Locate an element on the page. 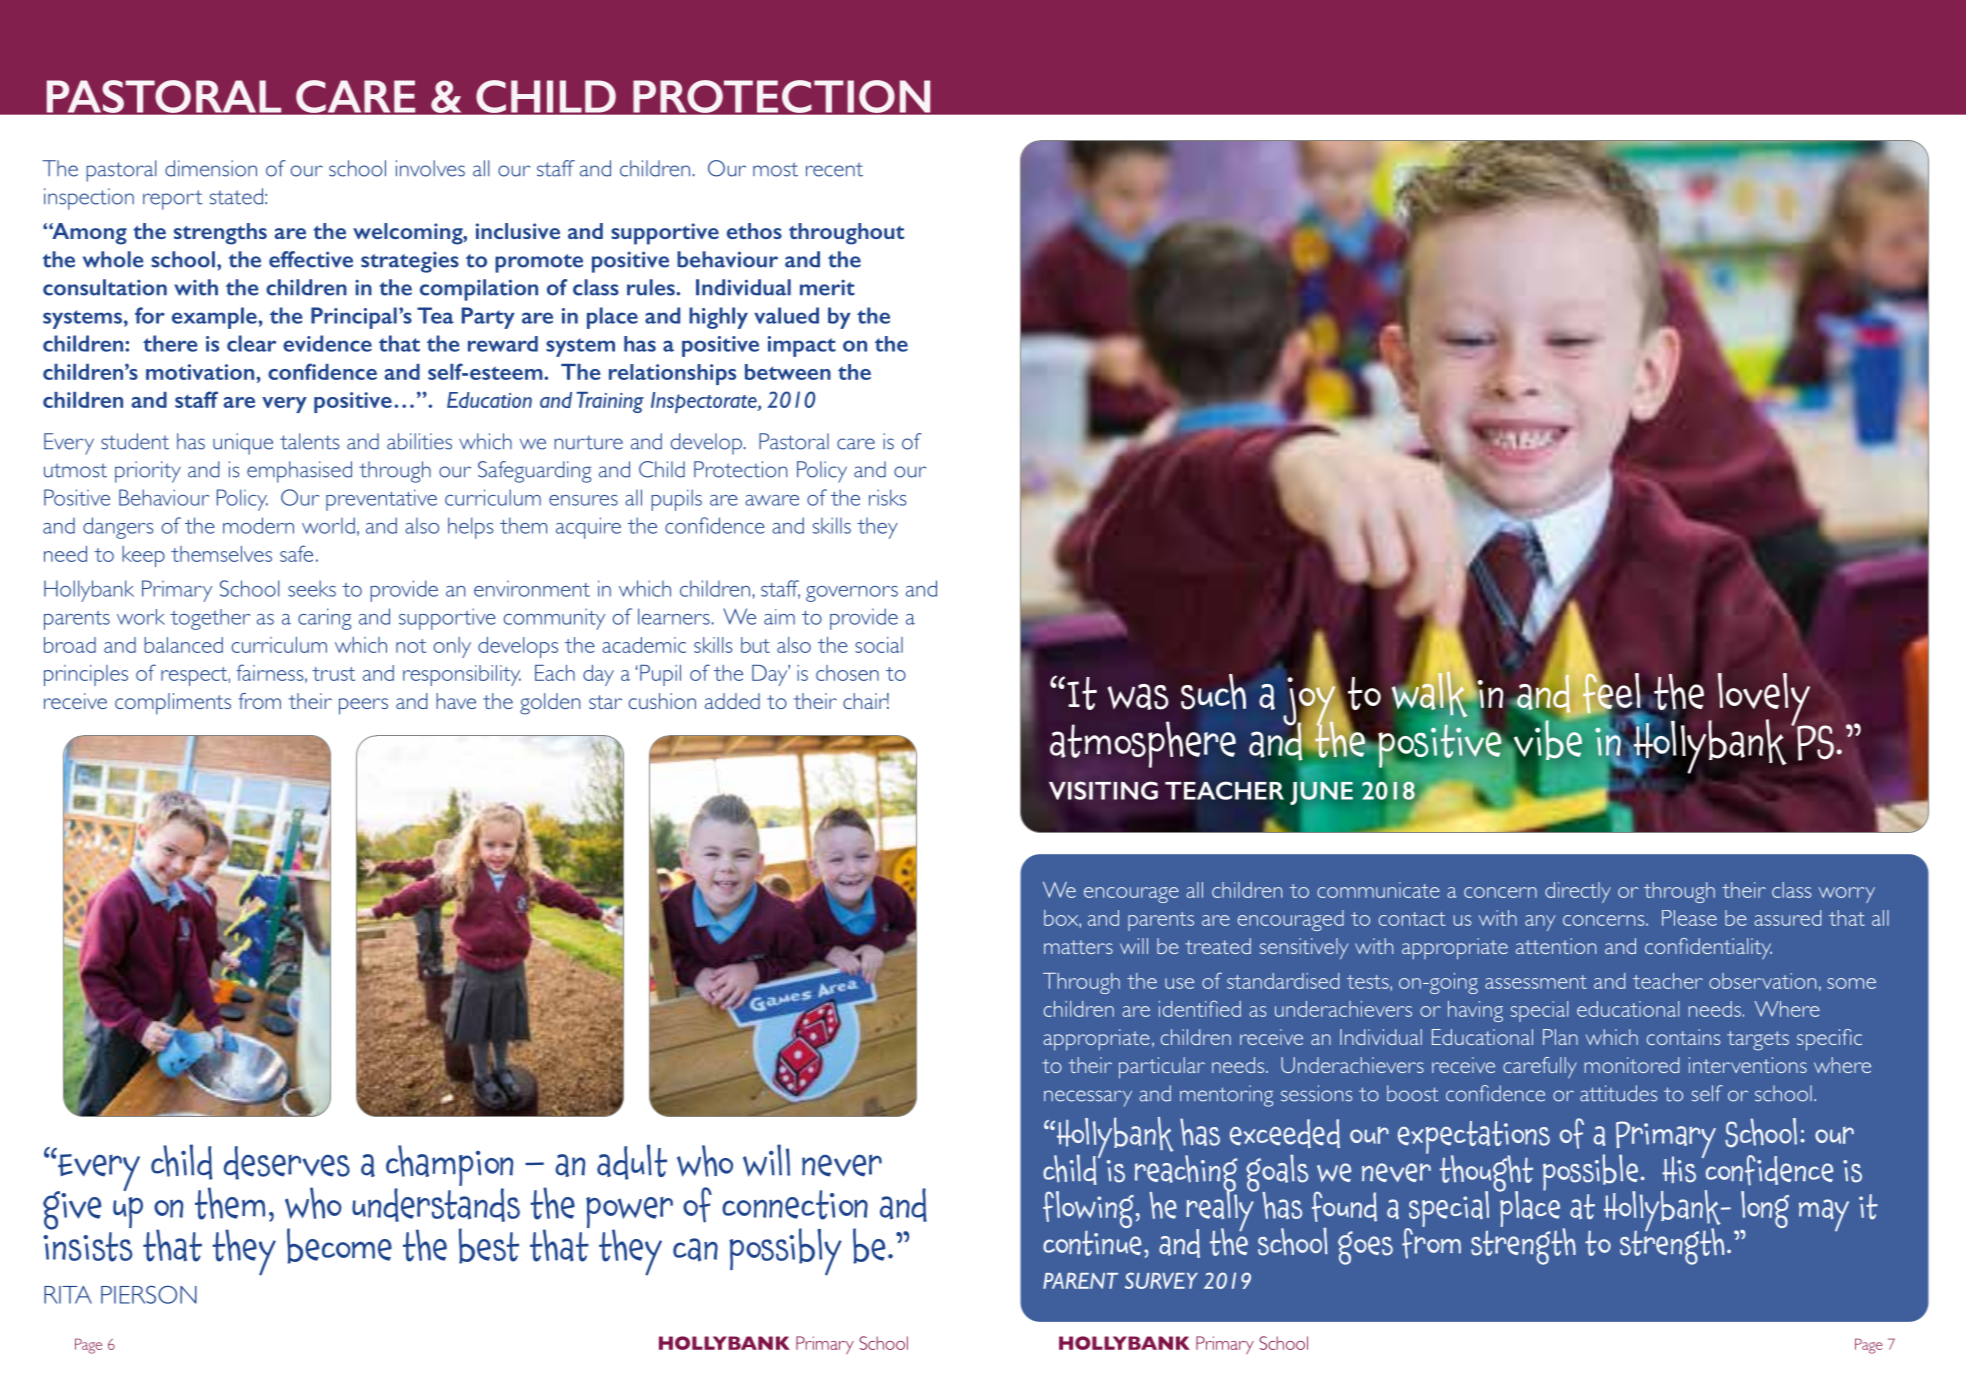 The image size is (1966, 1395). become is located at coordinates (339, 1246).
